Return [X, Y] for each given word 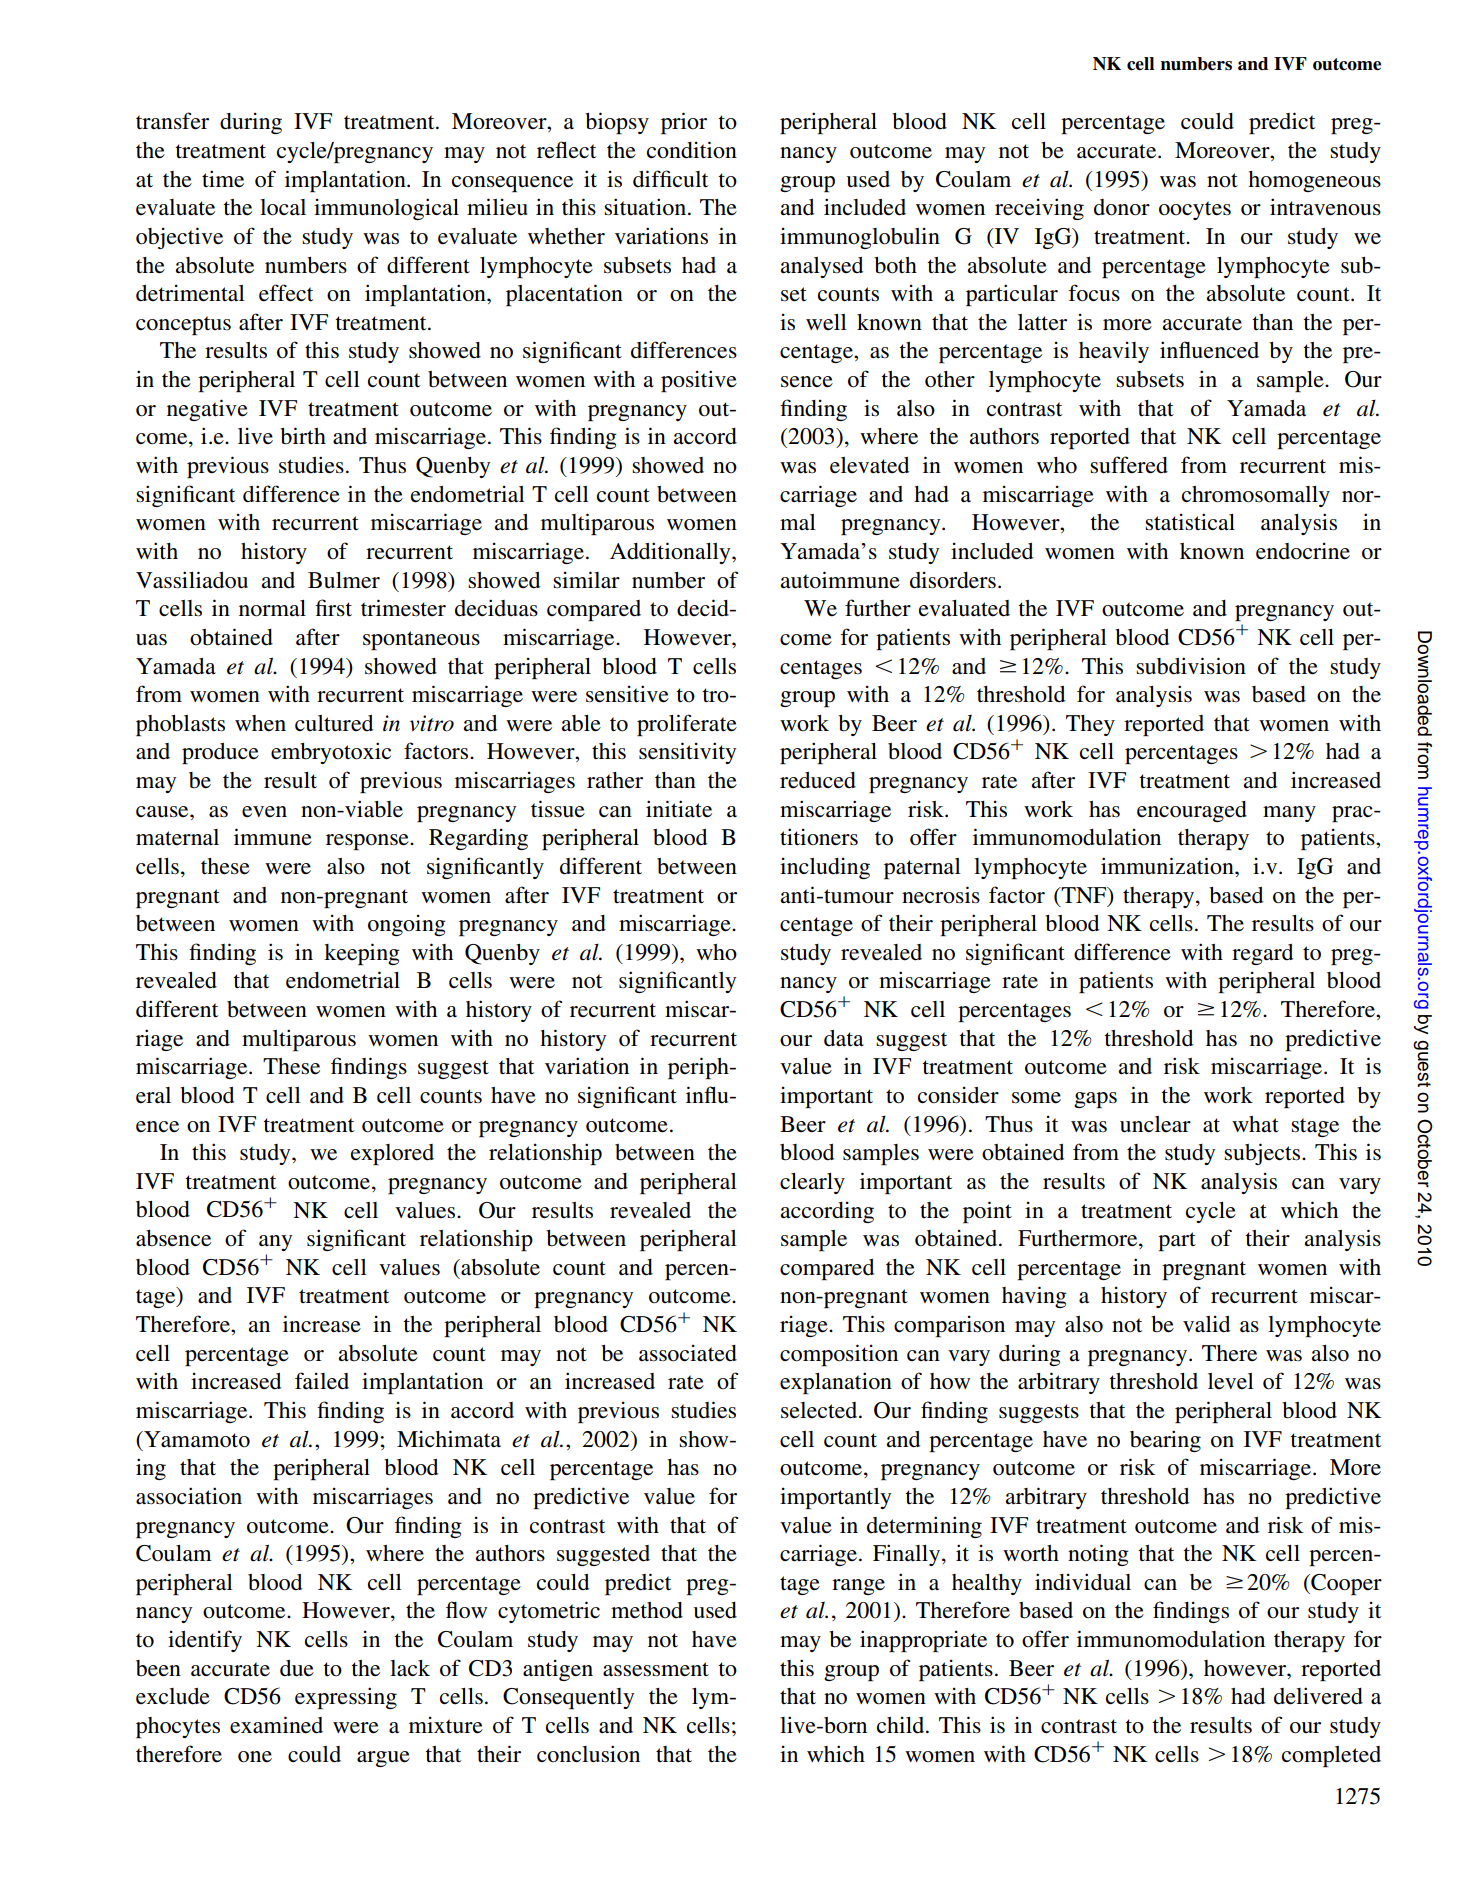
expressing [346, 1698]
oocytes [1195, 210]
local [283, 207]
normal [272, 608]
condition [692, 150]
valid [1206, 1324]
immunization [1168, 866]
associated [688, 1353]
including [825, 868]
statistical [1190, 522]
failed [322, 1381]
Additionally [671, 553]
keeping [362, 954]
